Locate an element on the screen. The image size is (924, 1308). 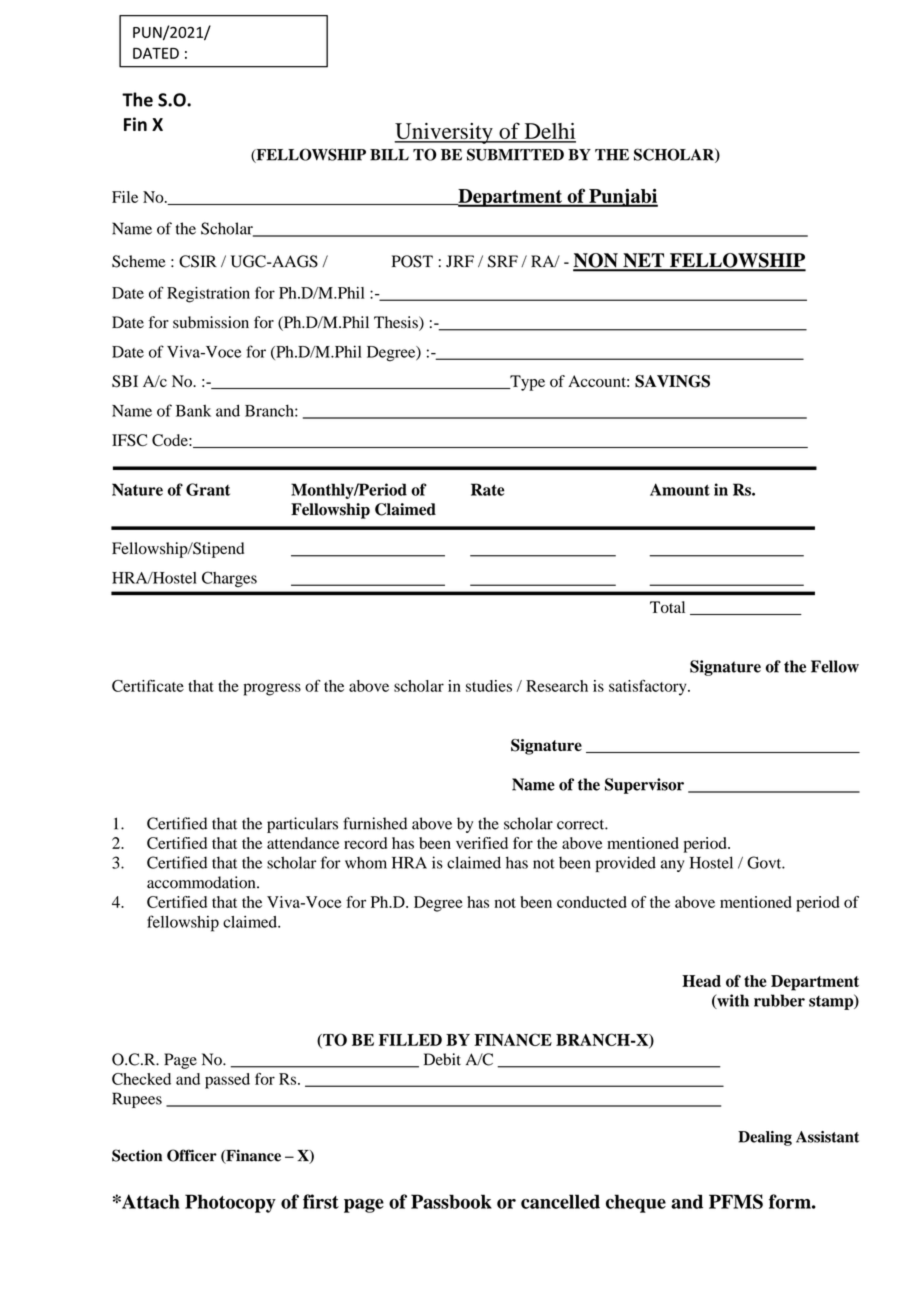
Head is located at coordinates (701, 981).
